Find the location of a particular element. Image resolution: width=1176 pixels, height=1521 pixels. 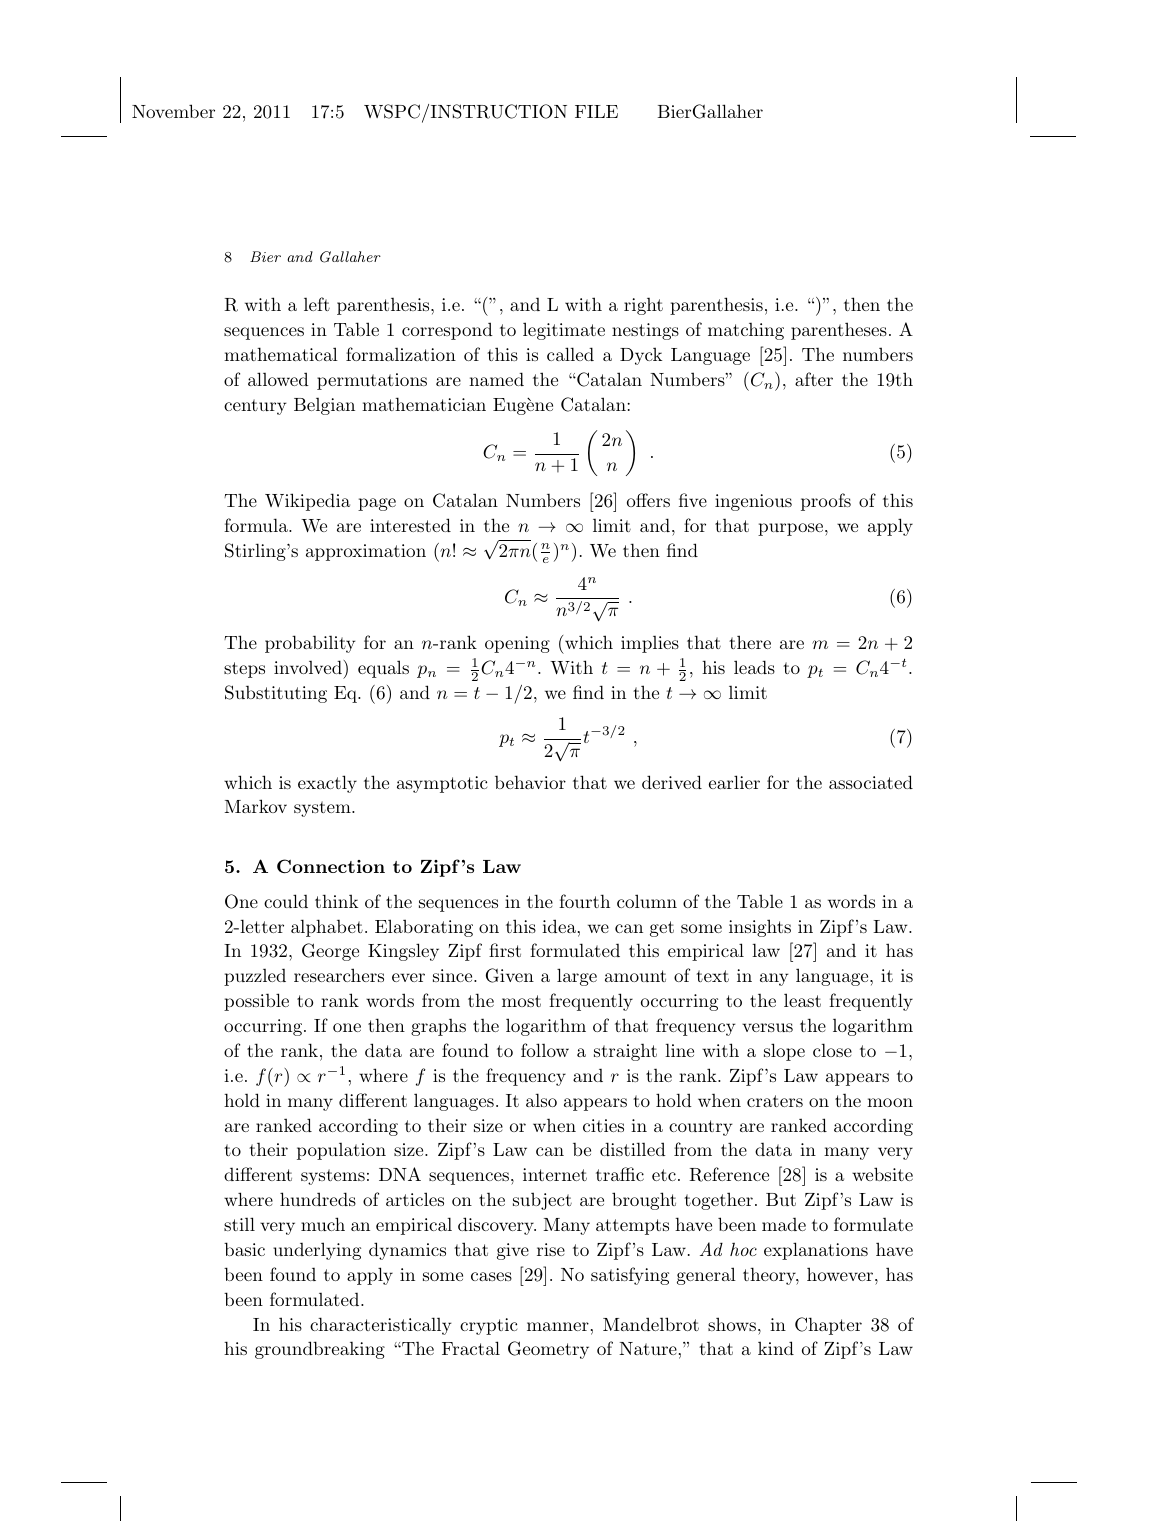

parentheses is located at coordinates (839, 331).
